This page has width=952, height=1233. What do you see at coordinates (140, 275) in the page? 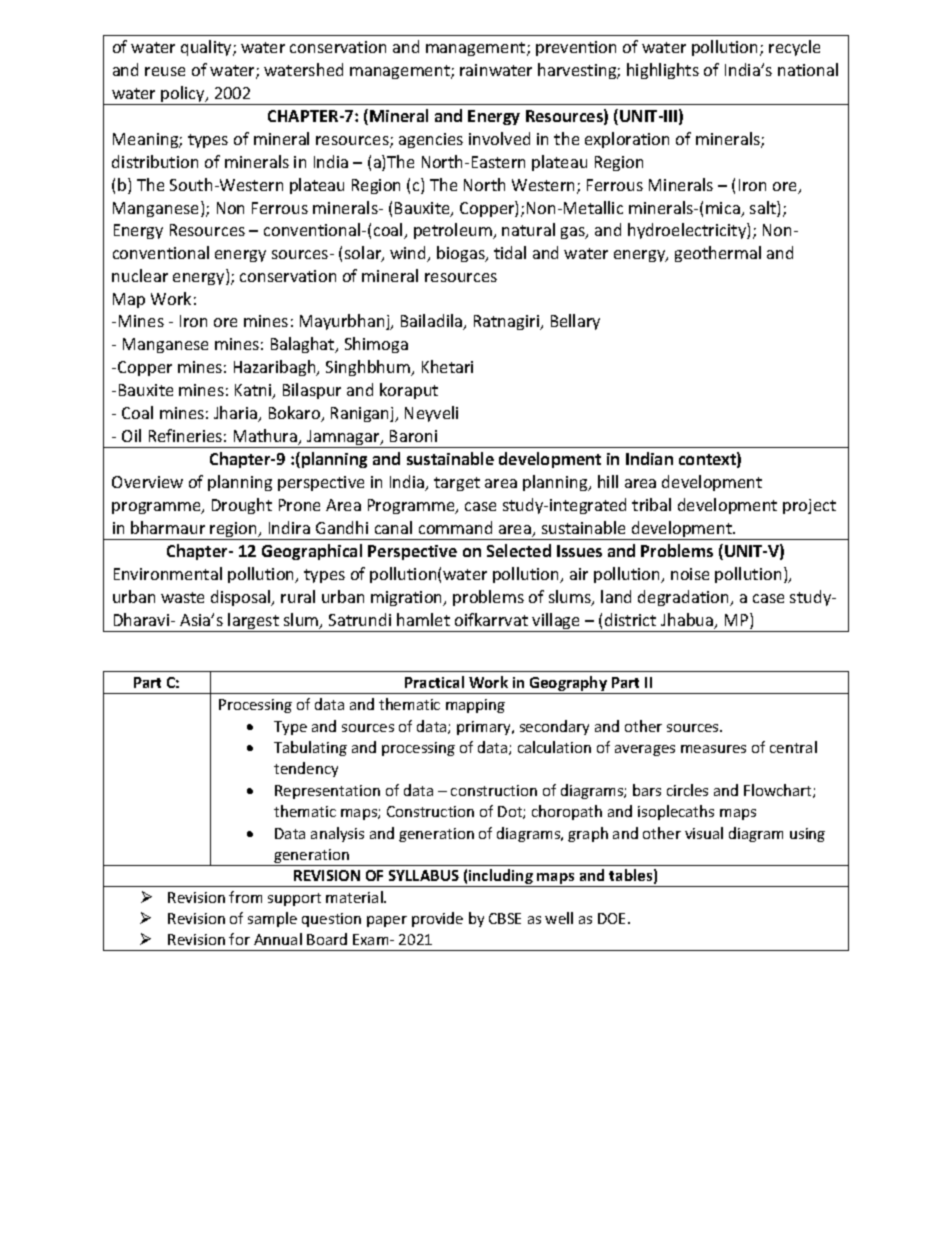
I see `nuclear` at bounding box center [140, 275].
